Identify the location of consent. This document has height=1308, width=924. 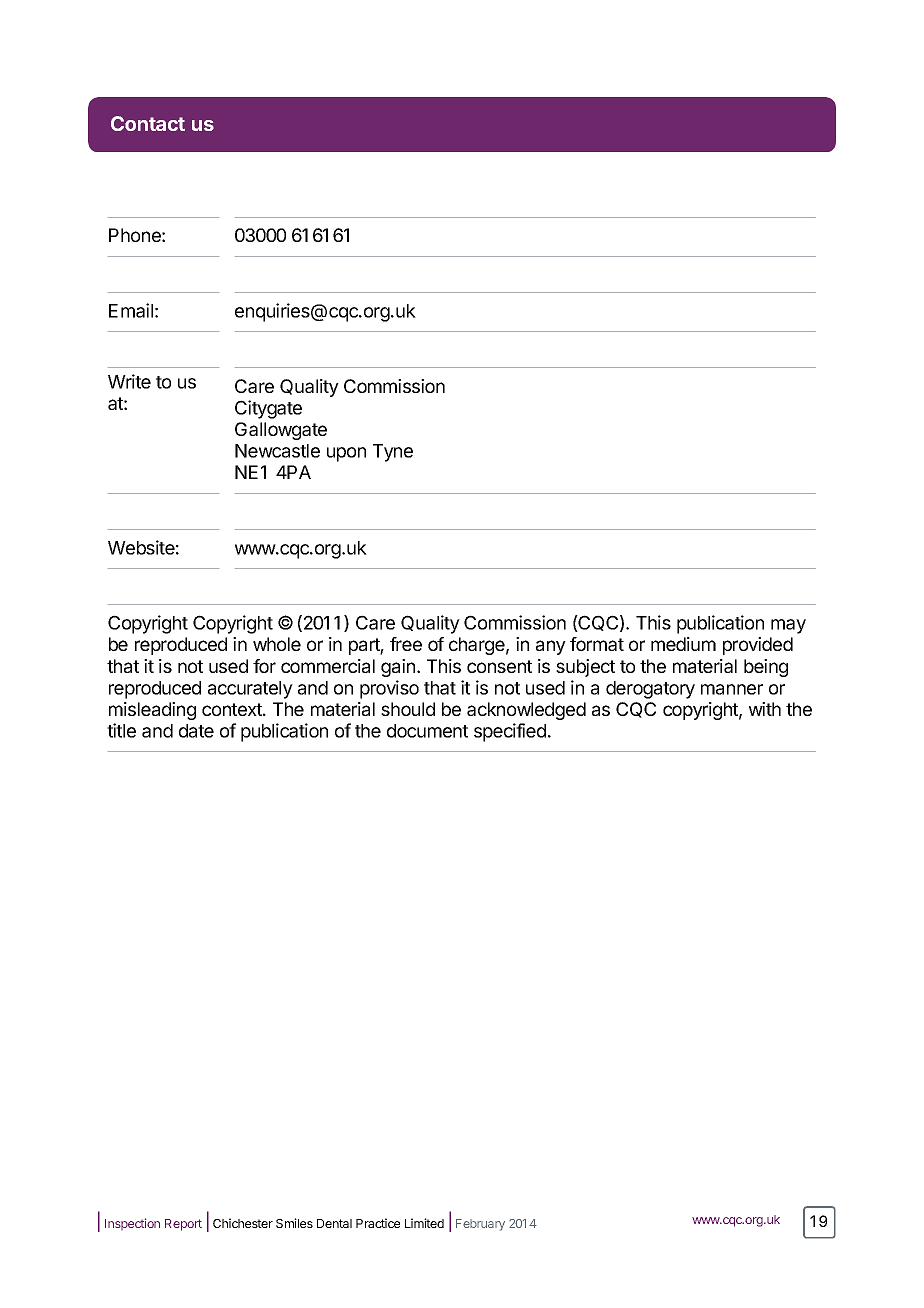
(499, 666).
